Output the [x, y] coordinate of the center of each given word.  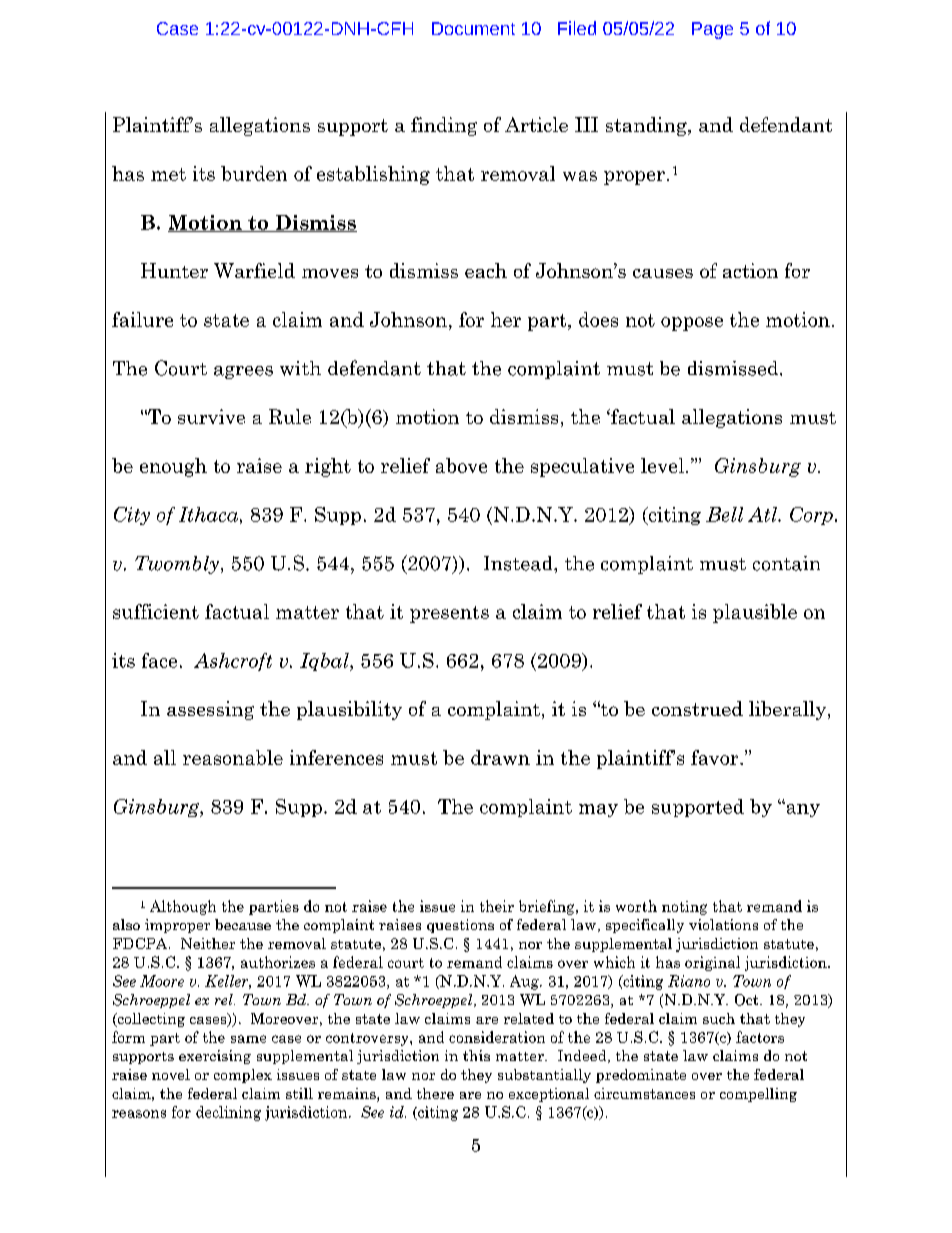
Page [712, 30]
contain [786, 563]
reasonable [233, 757]
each [486, 270]
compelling [758, 1095]
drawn [500, 757]
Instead [519, 563]
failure [142, 319]
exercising [215, 1057]
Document [473, 28]
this [476, 1055]
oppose [692, 324]
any [802, 809]
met [168, 174]
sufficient [156, 611]
